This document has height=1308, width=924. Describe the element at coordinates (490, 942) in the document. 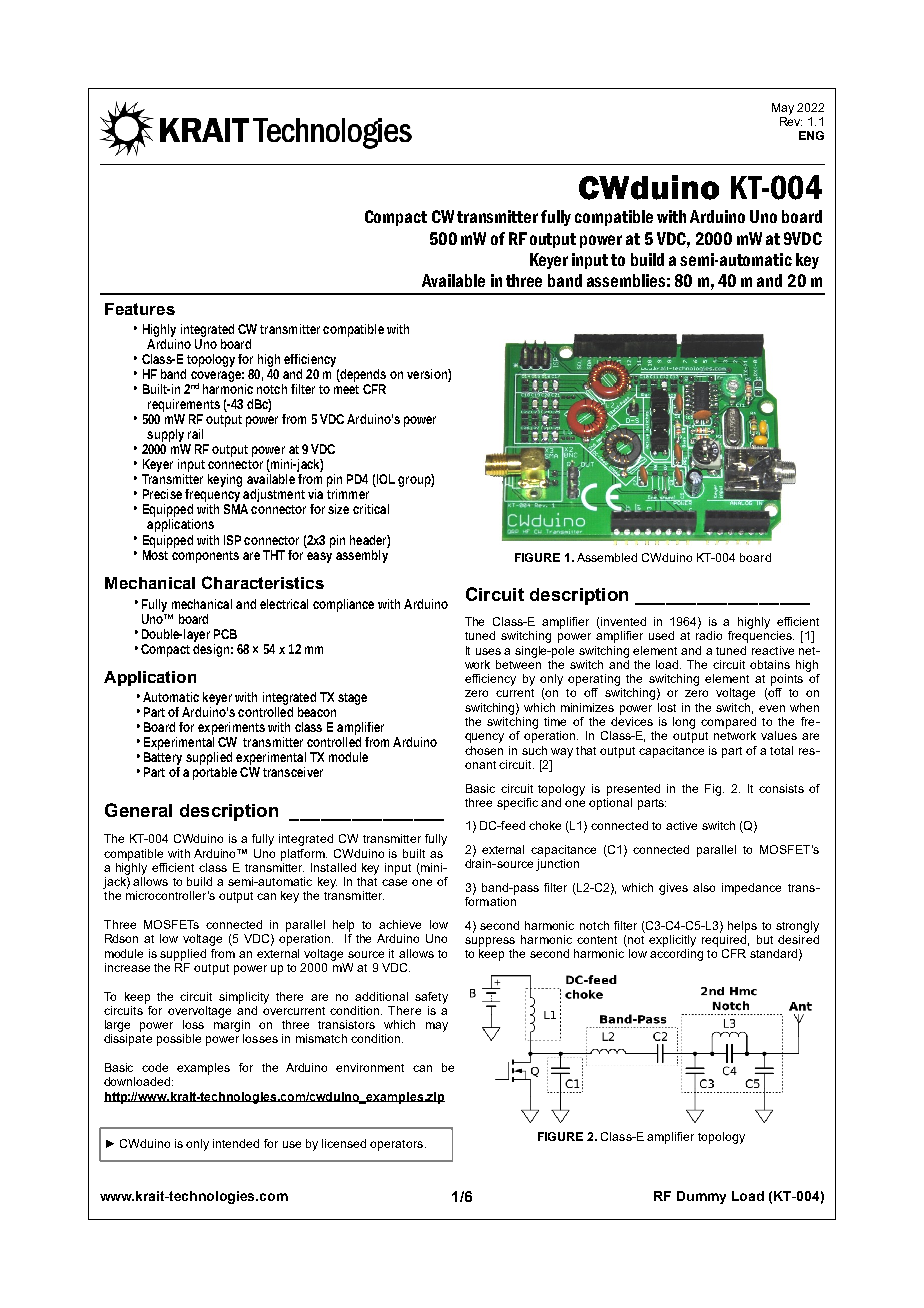

I see `suppress` at that location.
